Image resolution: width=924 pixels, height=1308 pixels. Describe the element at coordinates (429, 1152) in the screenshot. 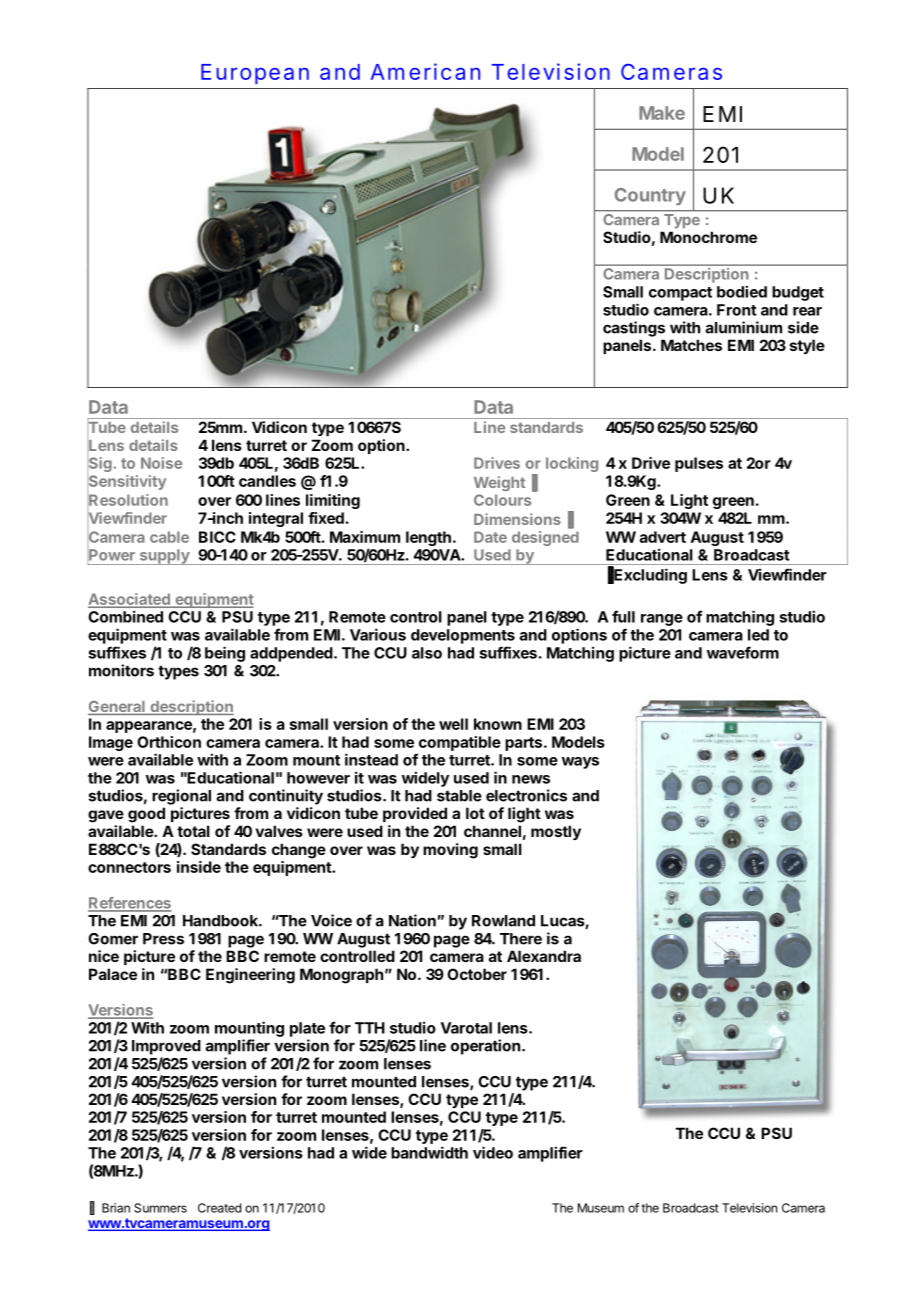

I see `bandwidth` at that location.
